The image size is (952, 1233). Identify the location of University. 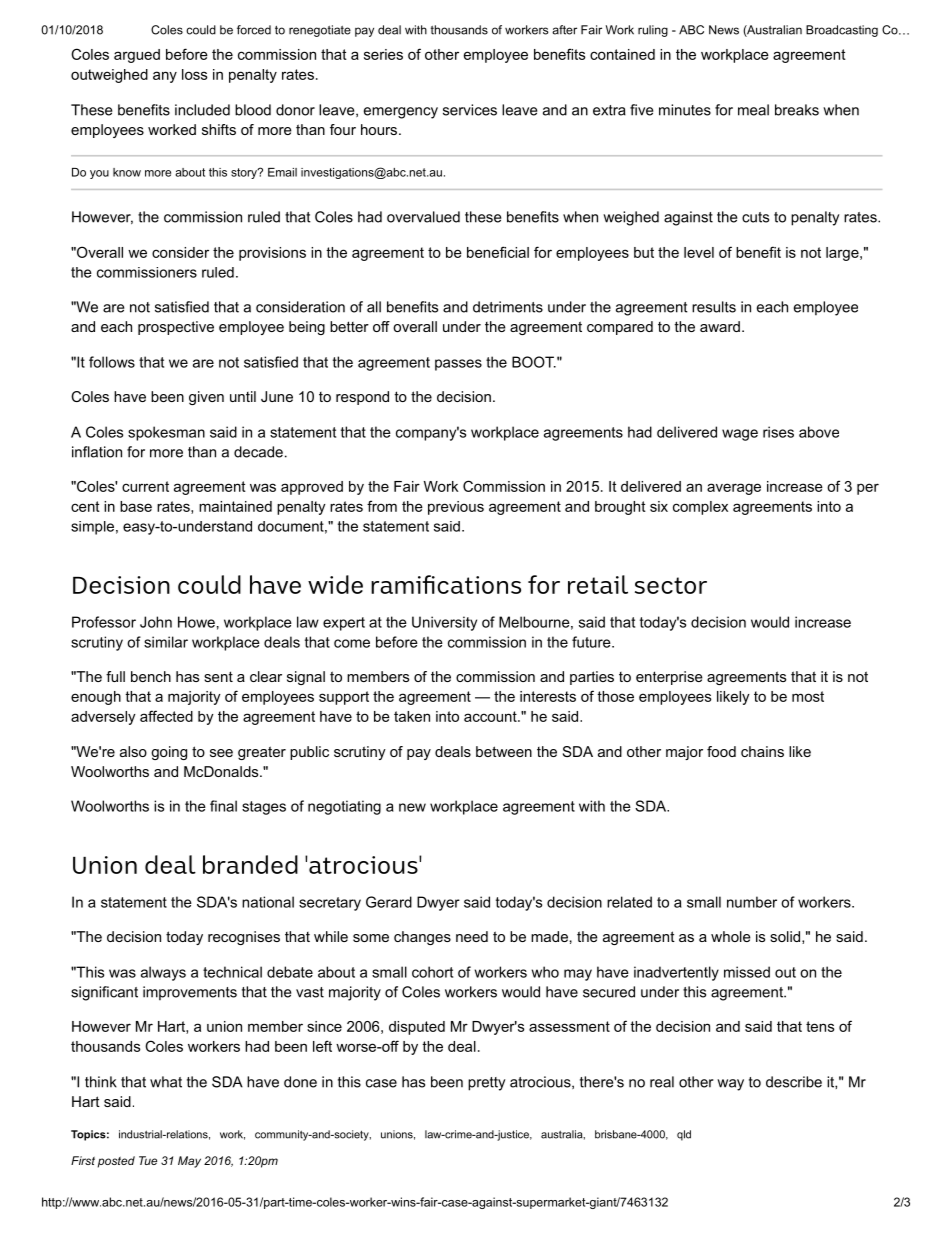
(444, 623).
